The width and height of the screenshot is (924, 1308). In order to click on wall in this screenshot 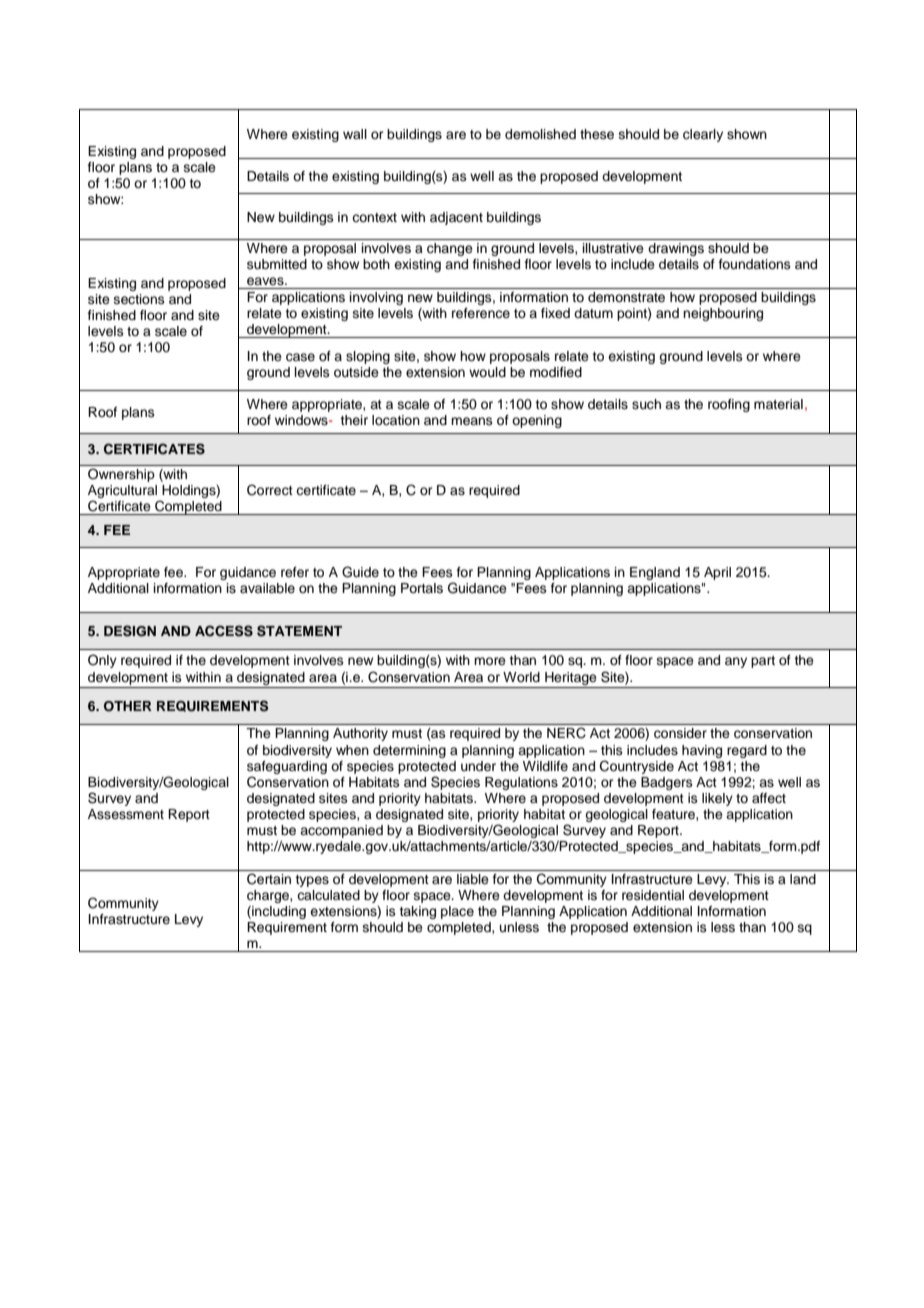, I will do `click(355, 134)`.
